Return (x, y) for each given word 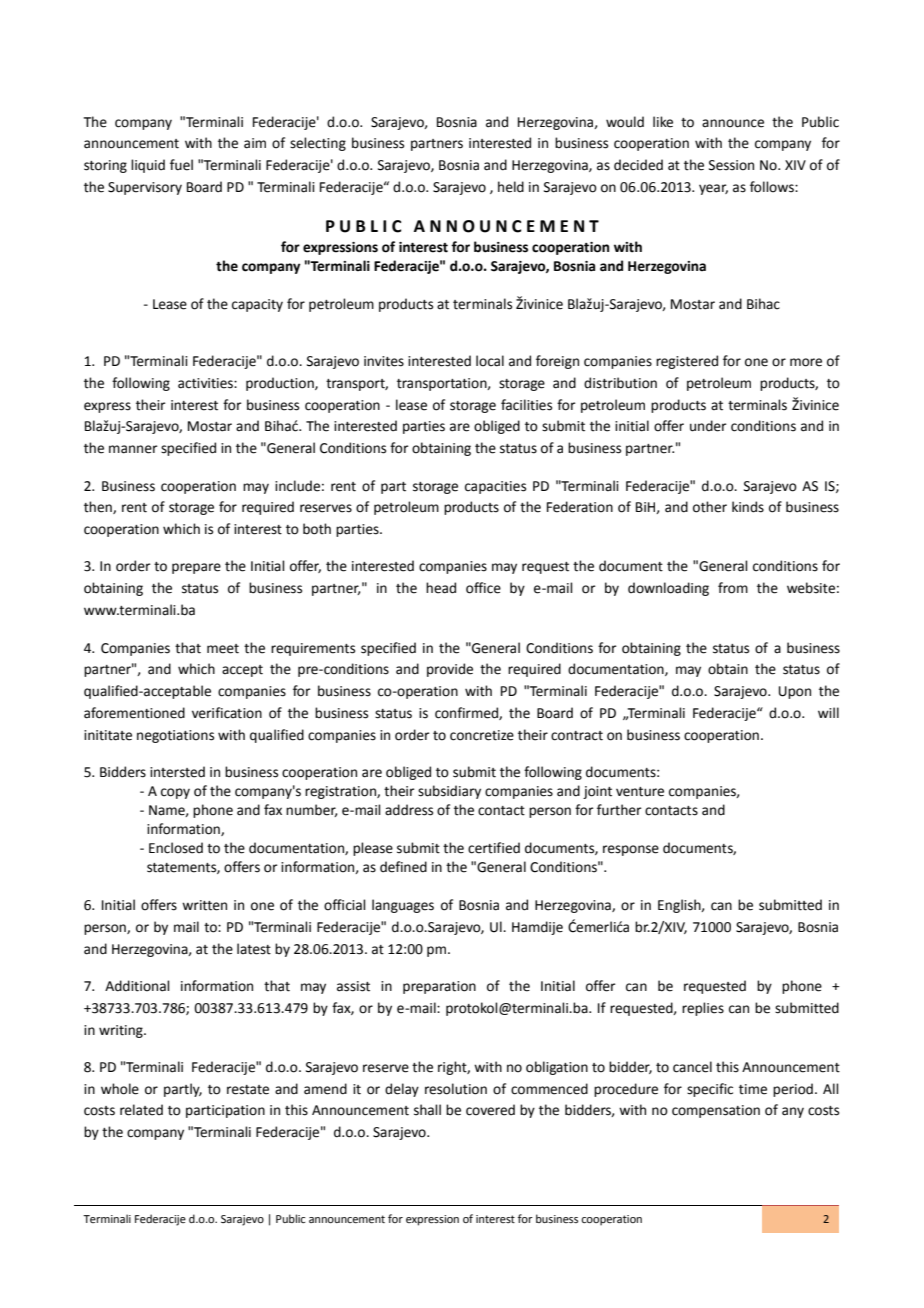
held (511, 187)
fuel (181, 165)
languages (403, 906)
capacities (495, 487)
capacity (257, 305)
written (204, 905)
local (490, 361)
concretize (482, 735)
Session (731, 165)
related (141, 1110)
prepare (196, 568)
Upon (795, 692)
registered (687, 362)
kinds (748, 507)
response (631, 850)
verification (227, 713)
